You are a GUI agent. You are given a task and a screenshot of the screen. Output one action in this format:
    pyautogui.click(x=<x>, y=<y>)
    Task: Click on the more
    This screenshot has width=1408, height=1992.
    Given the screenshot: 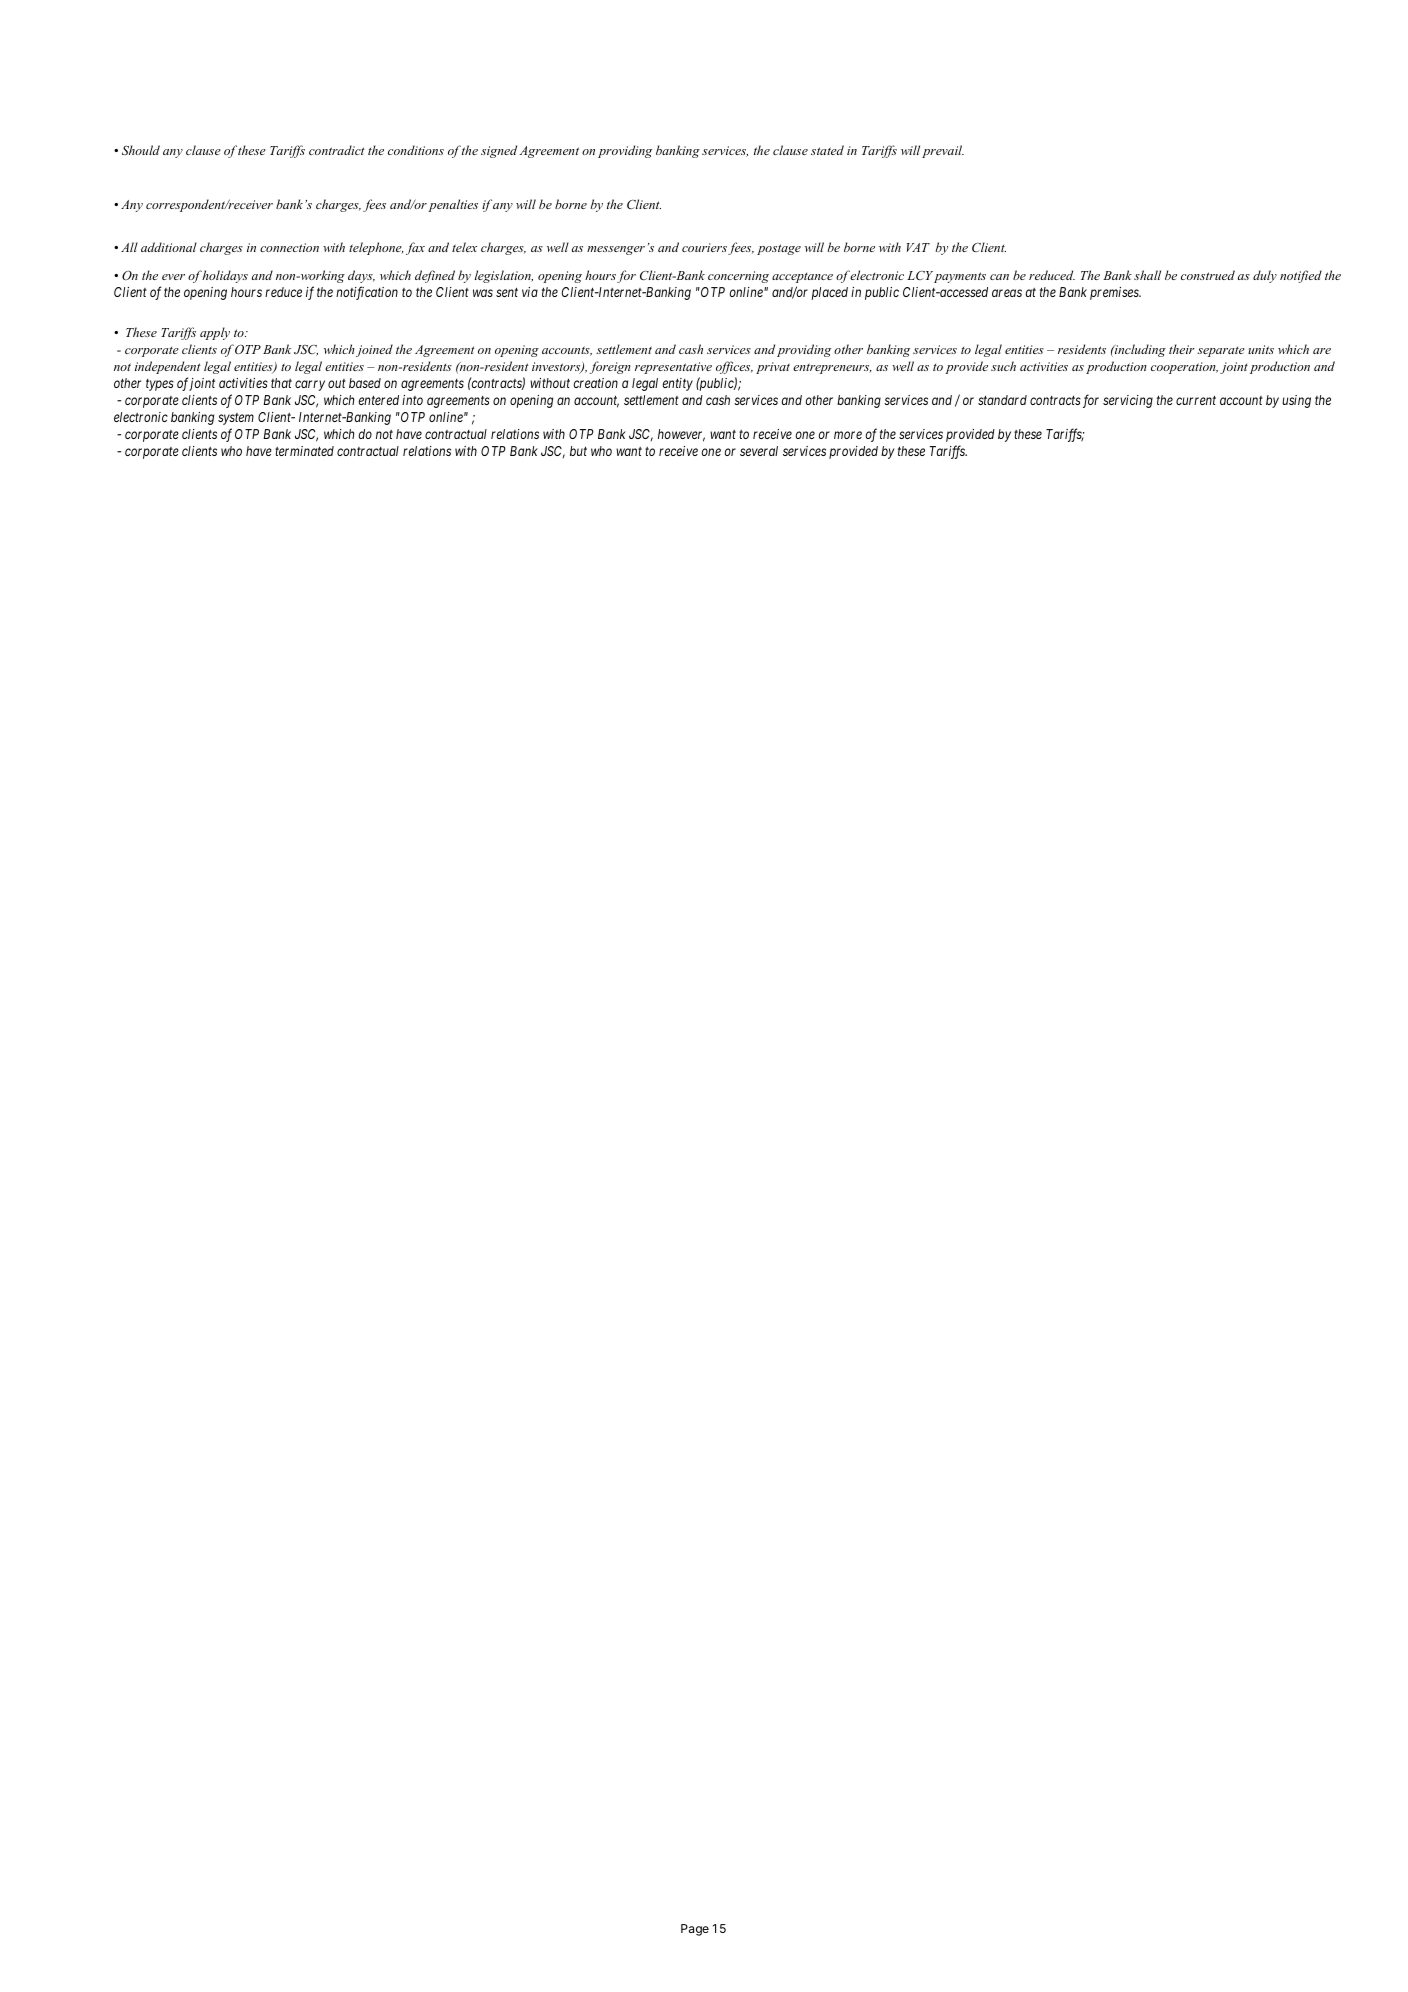 What is the action you would take?
    pyautogui.click(x=848, y=435)
